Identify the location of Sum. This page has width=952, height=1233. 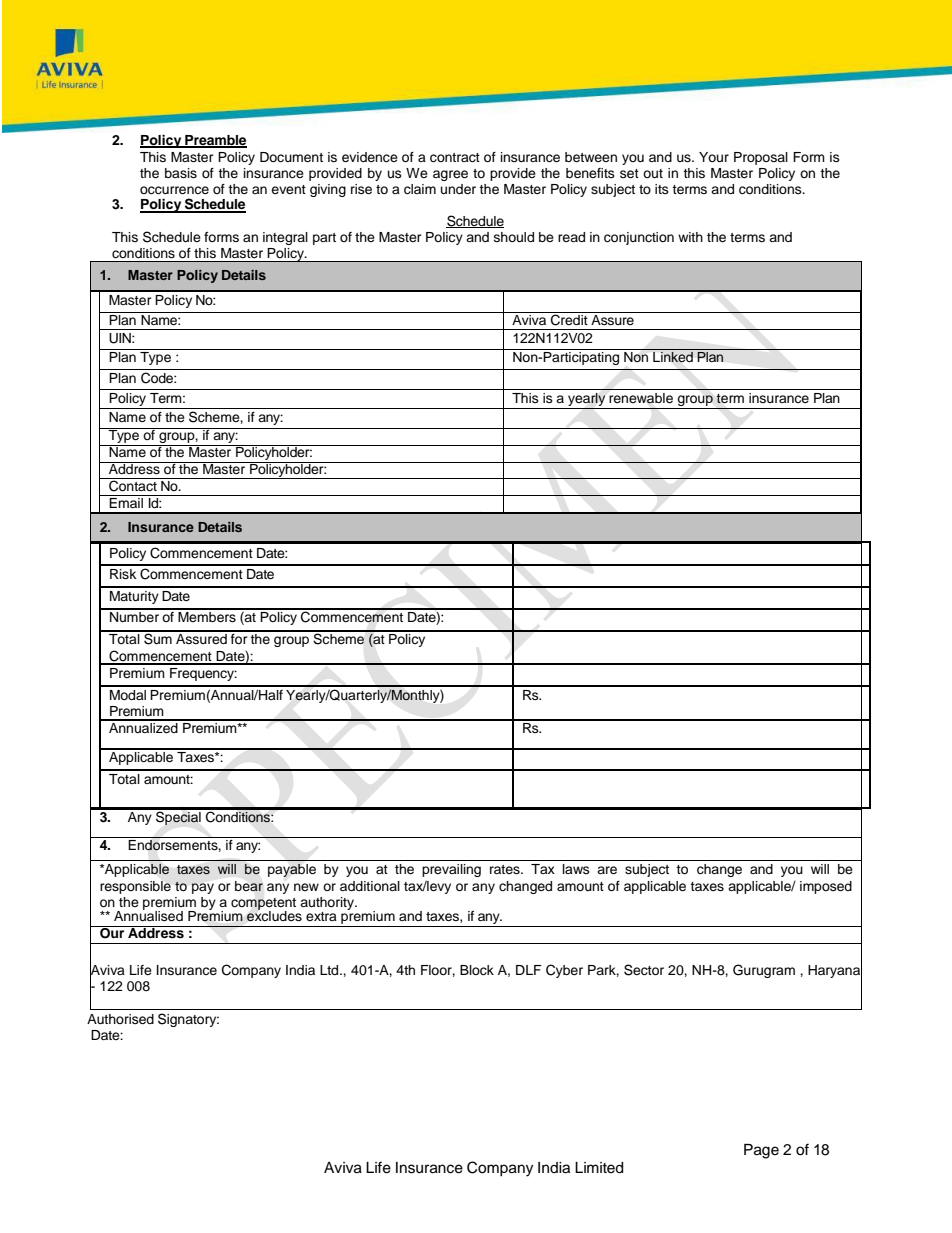
(158, 638).
